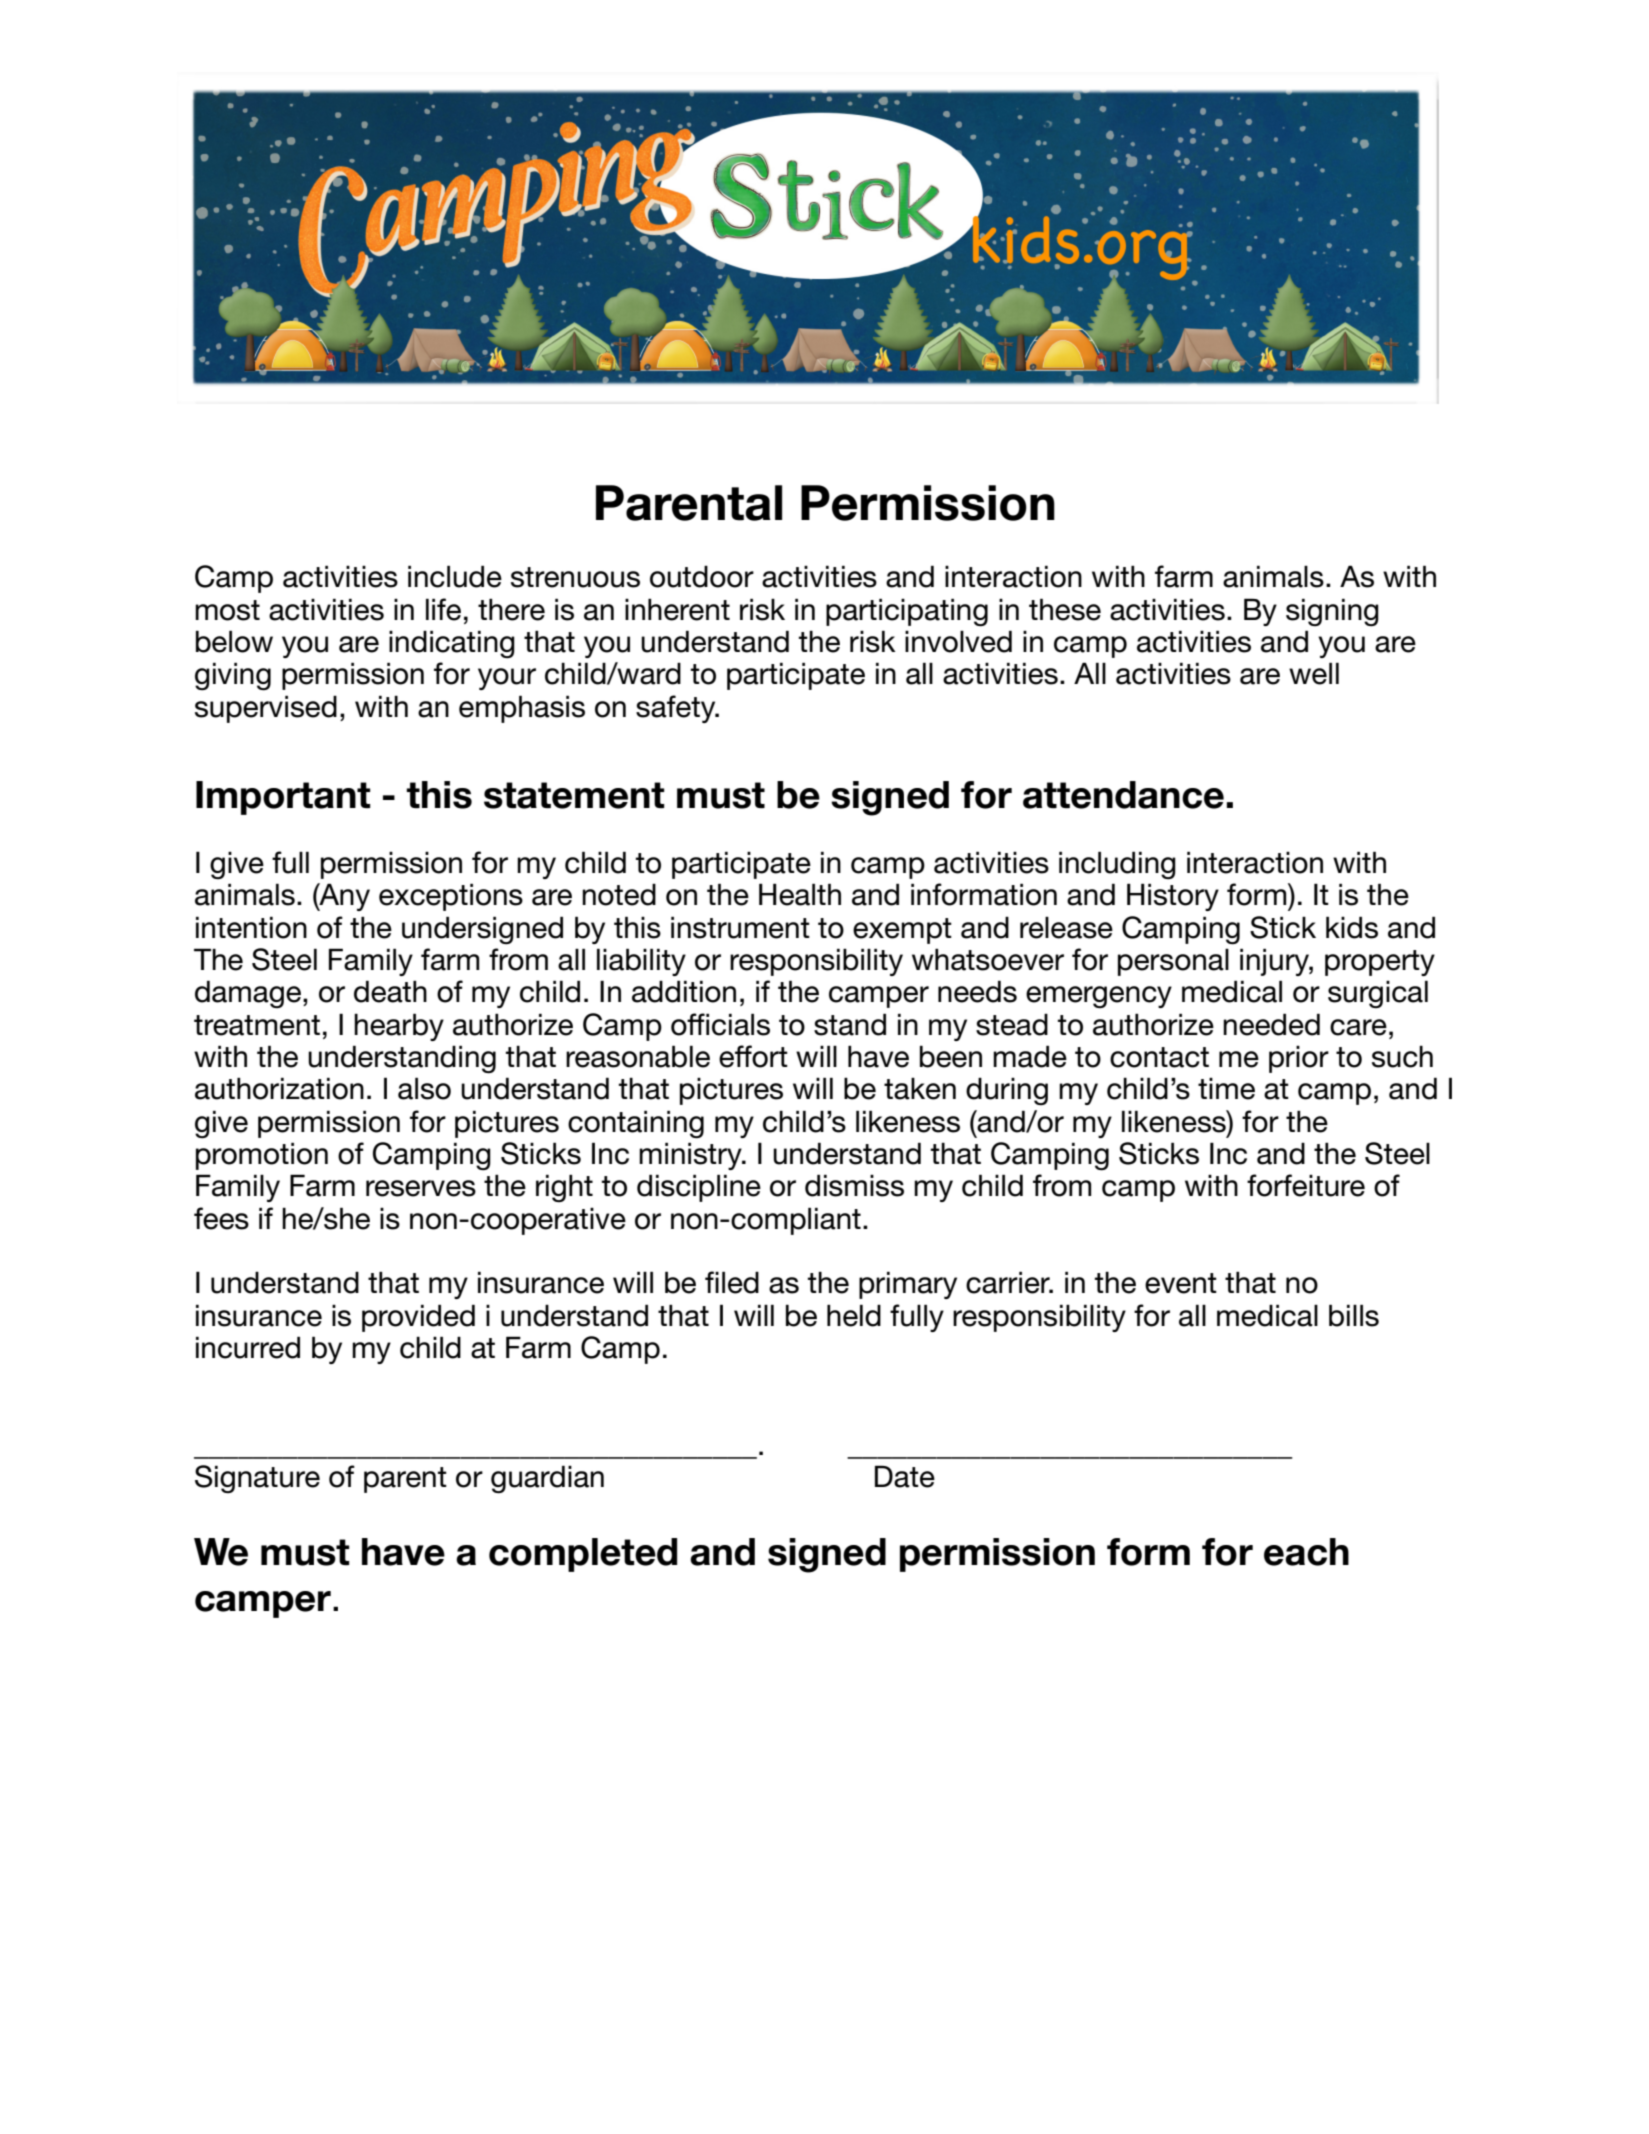 The width and height of the document is (1649, 2134). What do you see at coordinates (907, 612) in the document?
I see `participating` at bounding box center [907, 612].
